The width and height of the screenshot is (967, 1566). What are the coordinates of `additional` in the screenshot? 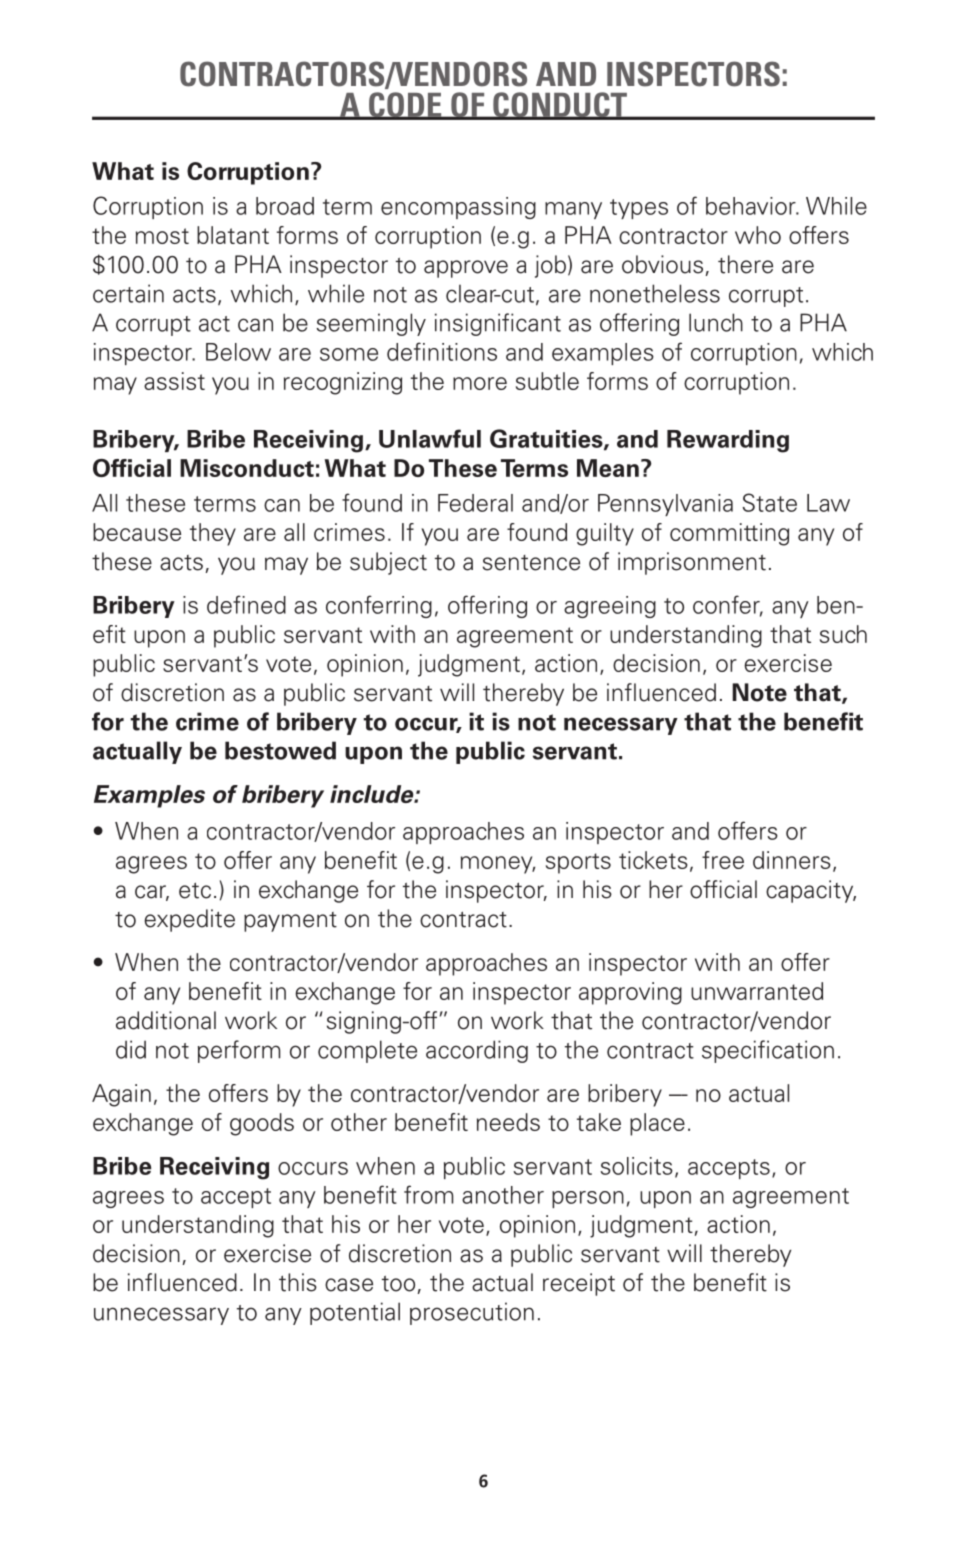 It's located at (166, 1020).
